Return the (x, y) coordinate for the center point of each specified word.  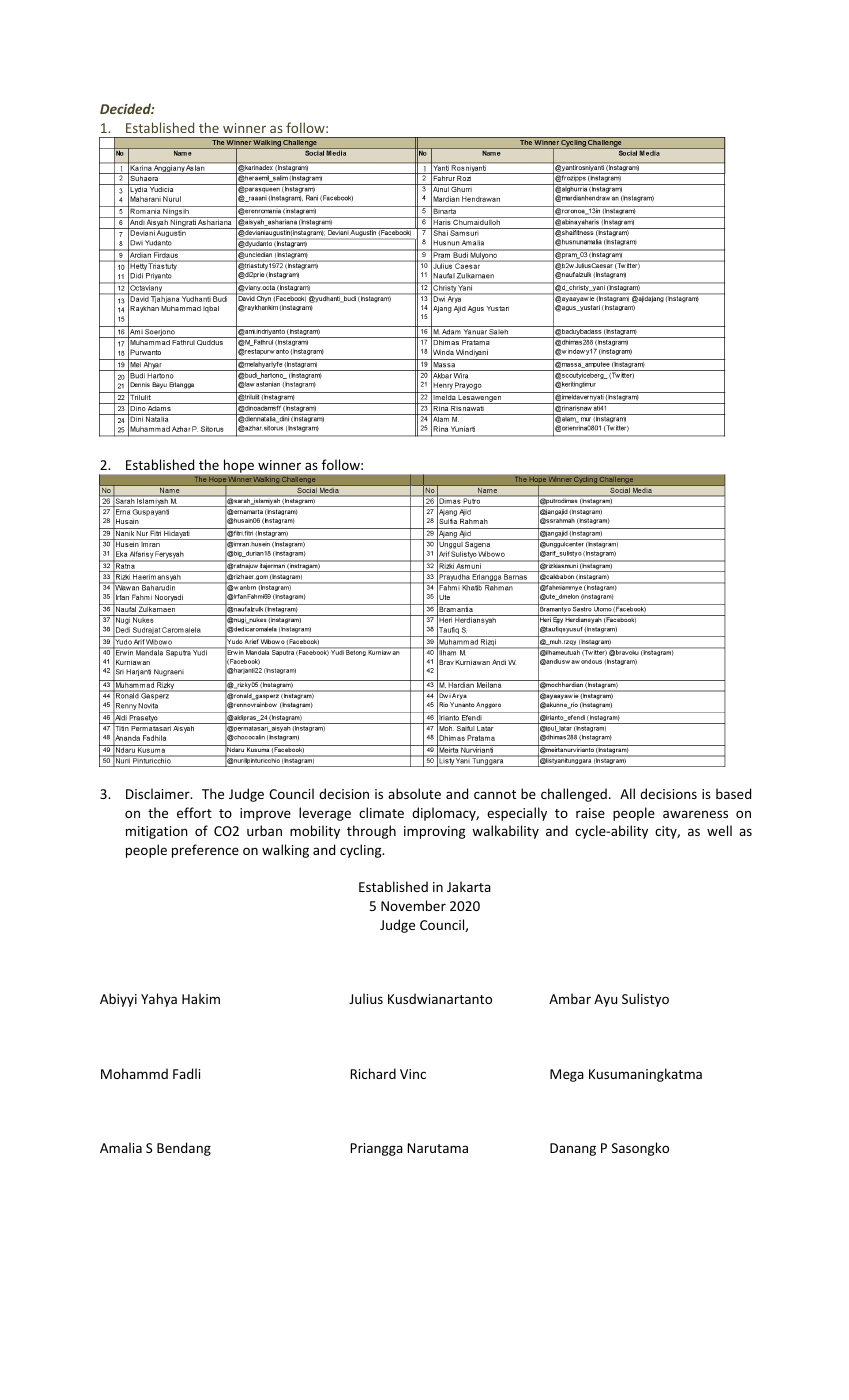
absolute (414, 793)
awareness (695, 814)
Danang (573, 1149)
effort (194, 812)
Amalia (121, 1147)
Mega (567, 1075)
